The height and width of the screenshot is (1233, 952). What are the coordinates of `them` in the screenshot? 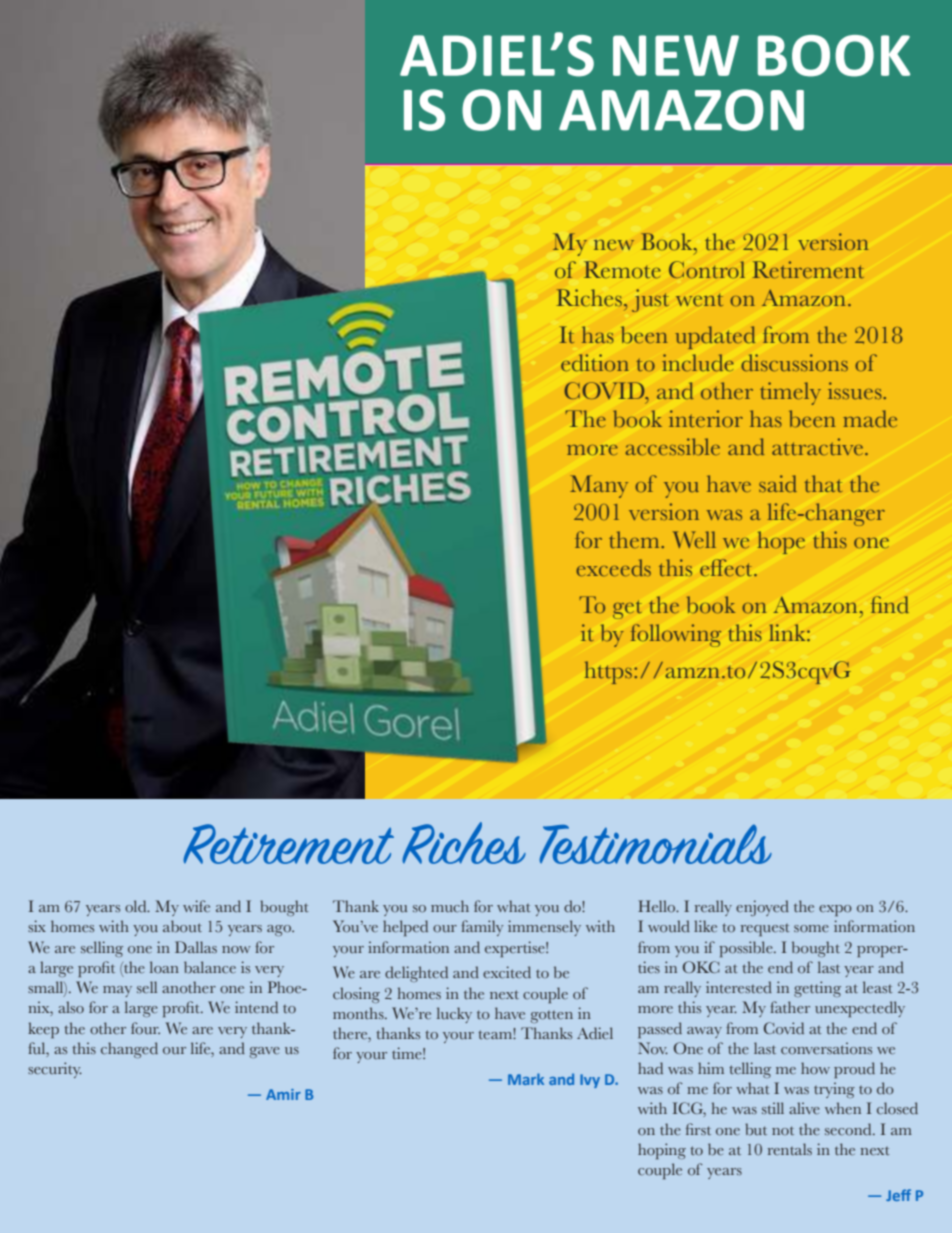 It's located at (635, 539).
